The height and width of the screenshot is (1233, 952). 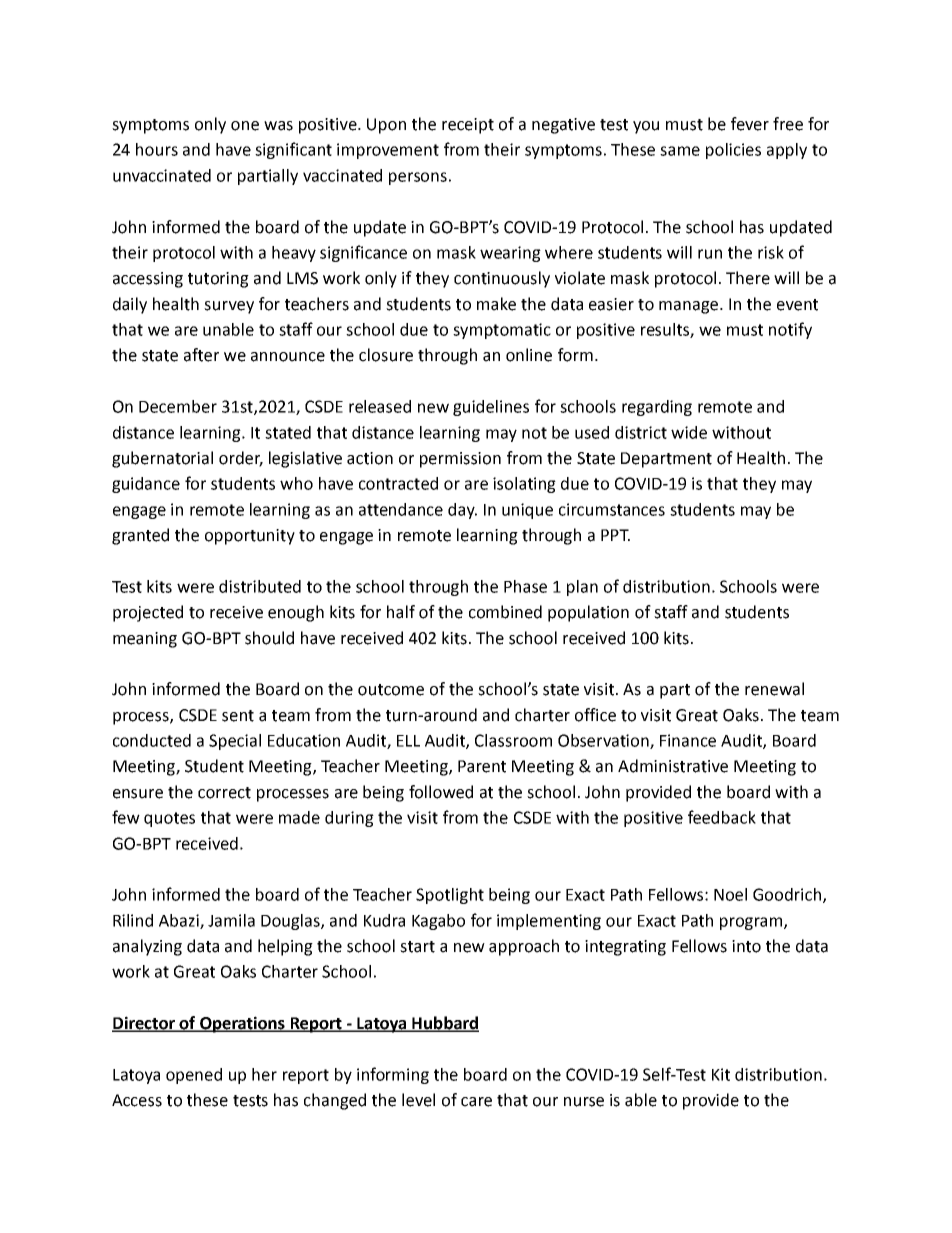 What do you see at coordinates (482, 766) in the screenshot?
I see `Parent` at bounding box center [482, 766].
